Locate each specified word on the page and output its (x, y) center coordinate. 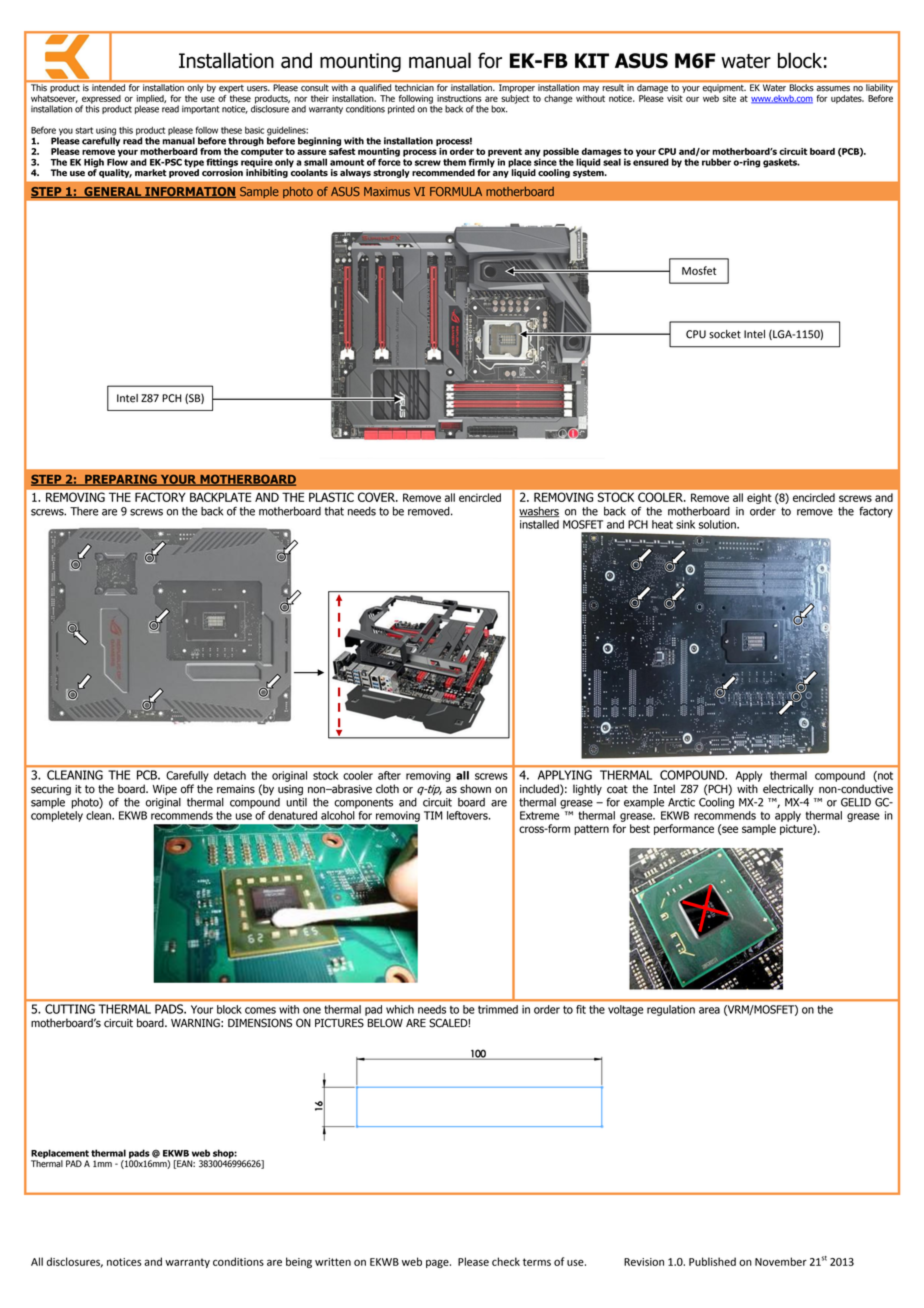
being (299, 1262)
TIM (433, 815)
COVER (378, 497)
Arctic (681, 802)
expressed (101, 100)
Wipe (164, 790)
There (84, 511)
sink (685, 524)
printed (401, 109)
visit (675, 98)
